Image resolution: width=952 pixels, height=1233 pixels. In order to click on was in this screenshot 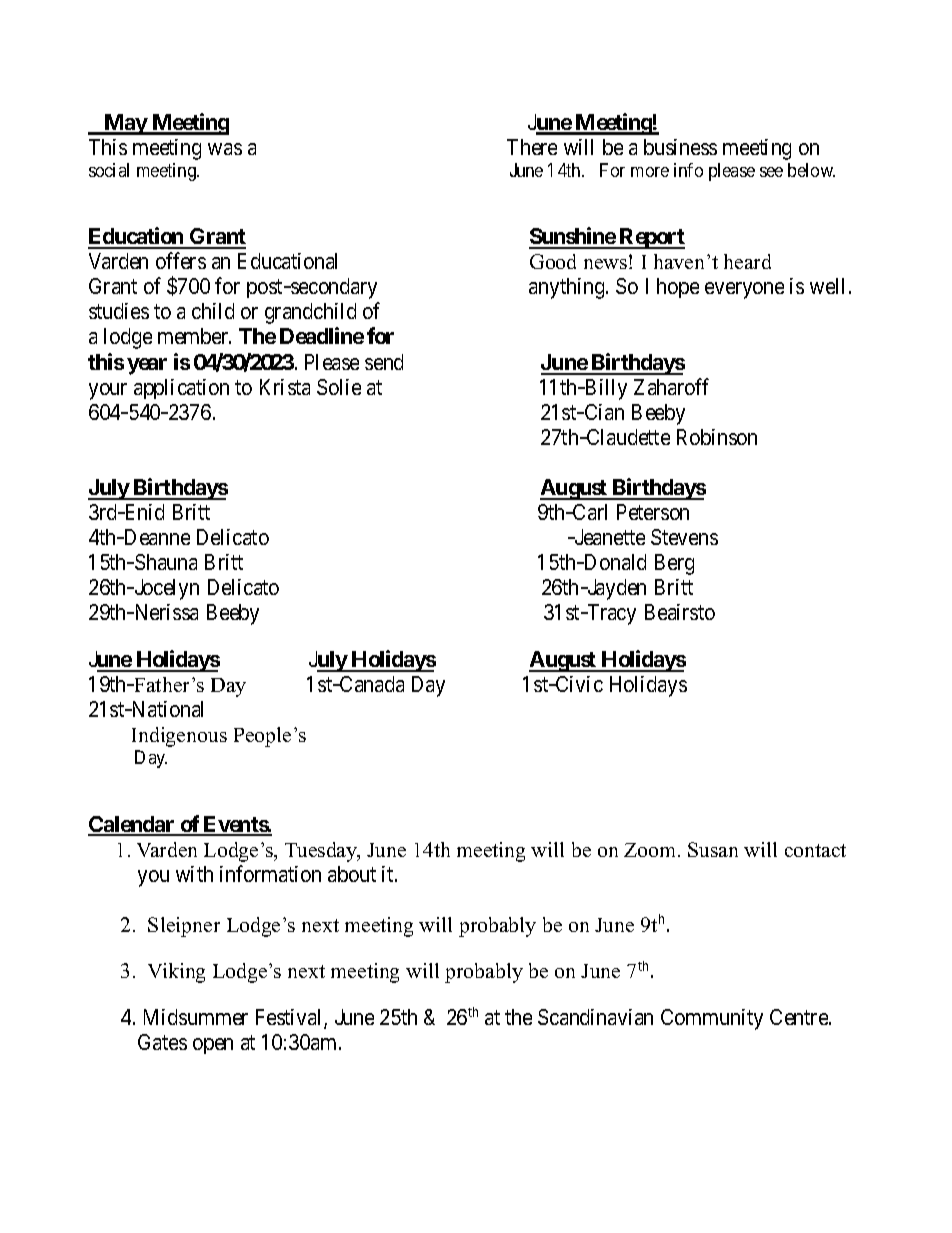, I will do `click(225, 149)`.
